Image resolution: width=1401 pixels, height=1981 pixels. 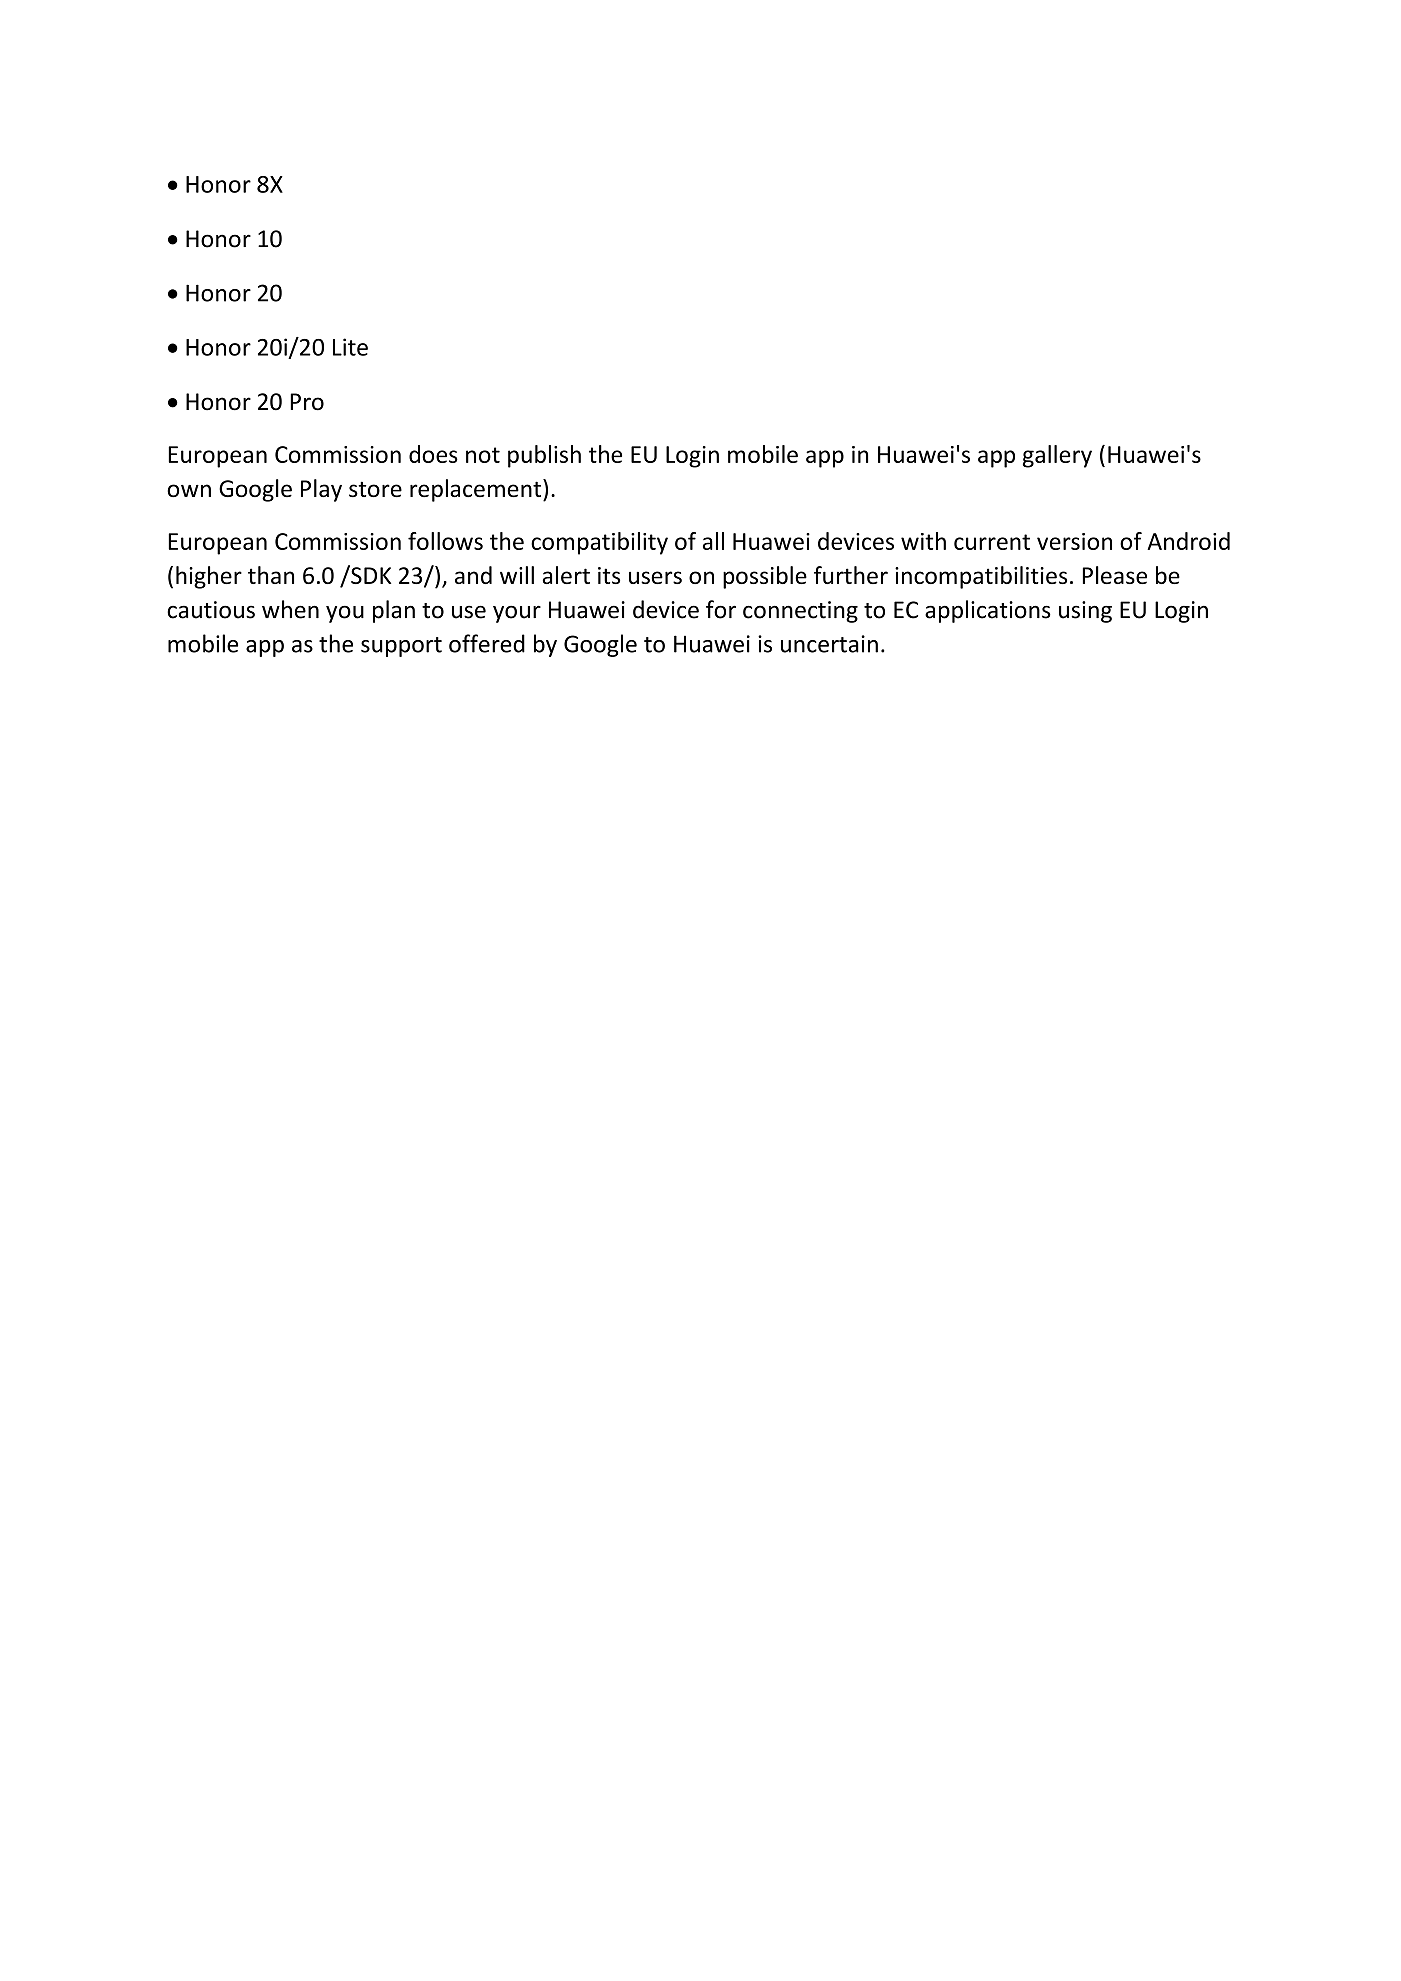 What do you see at coordinates (544, 456) in the screenshot?
I see `publish` at bounding box center [544, 456].
